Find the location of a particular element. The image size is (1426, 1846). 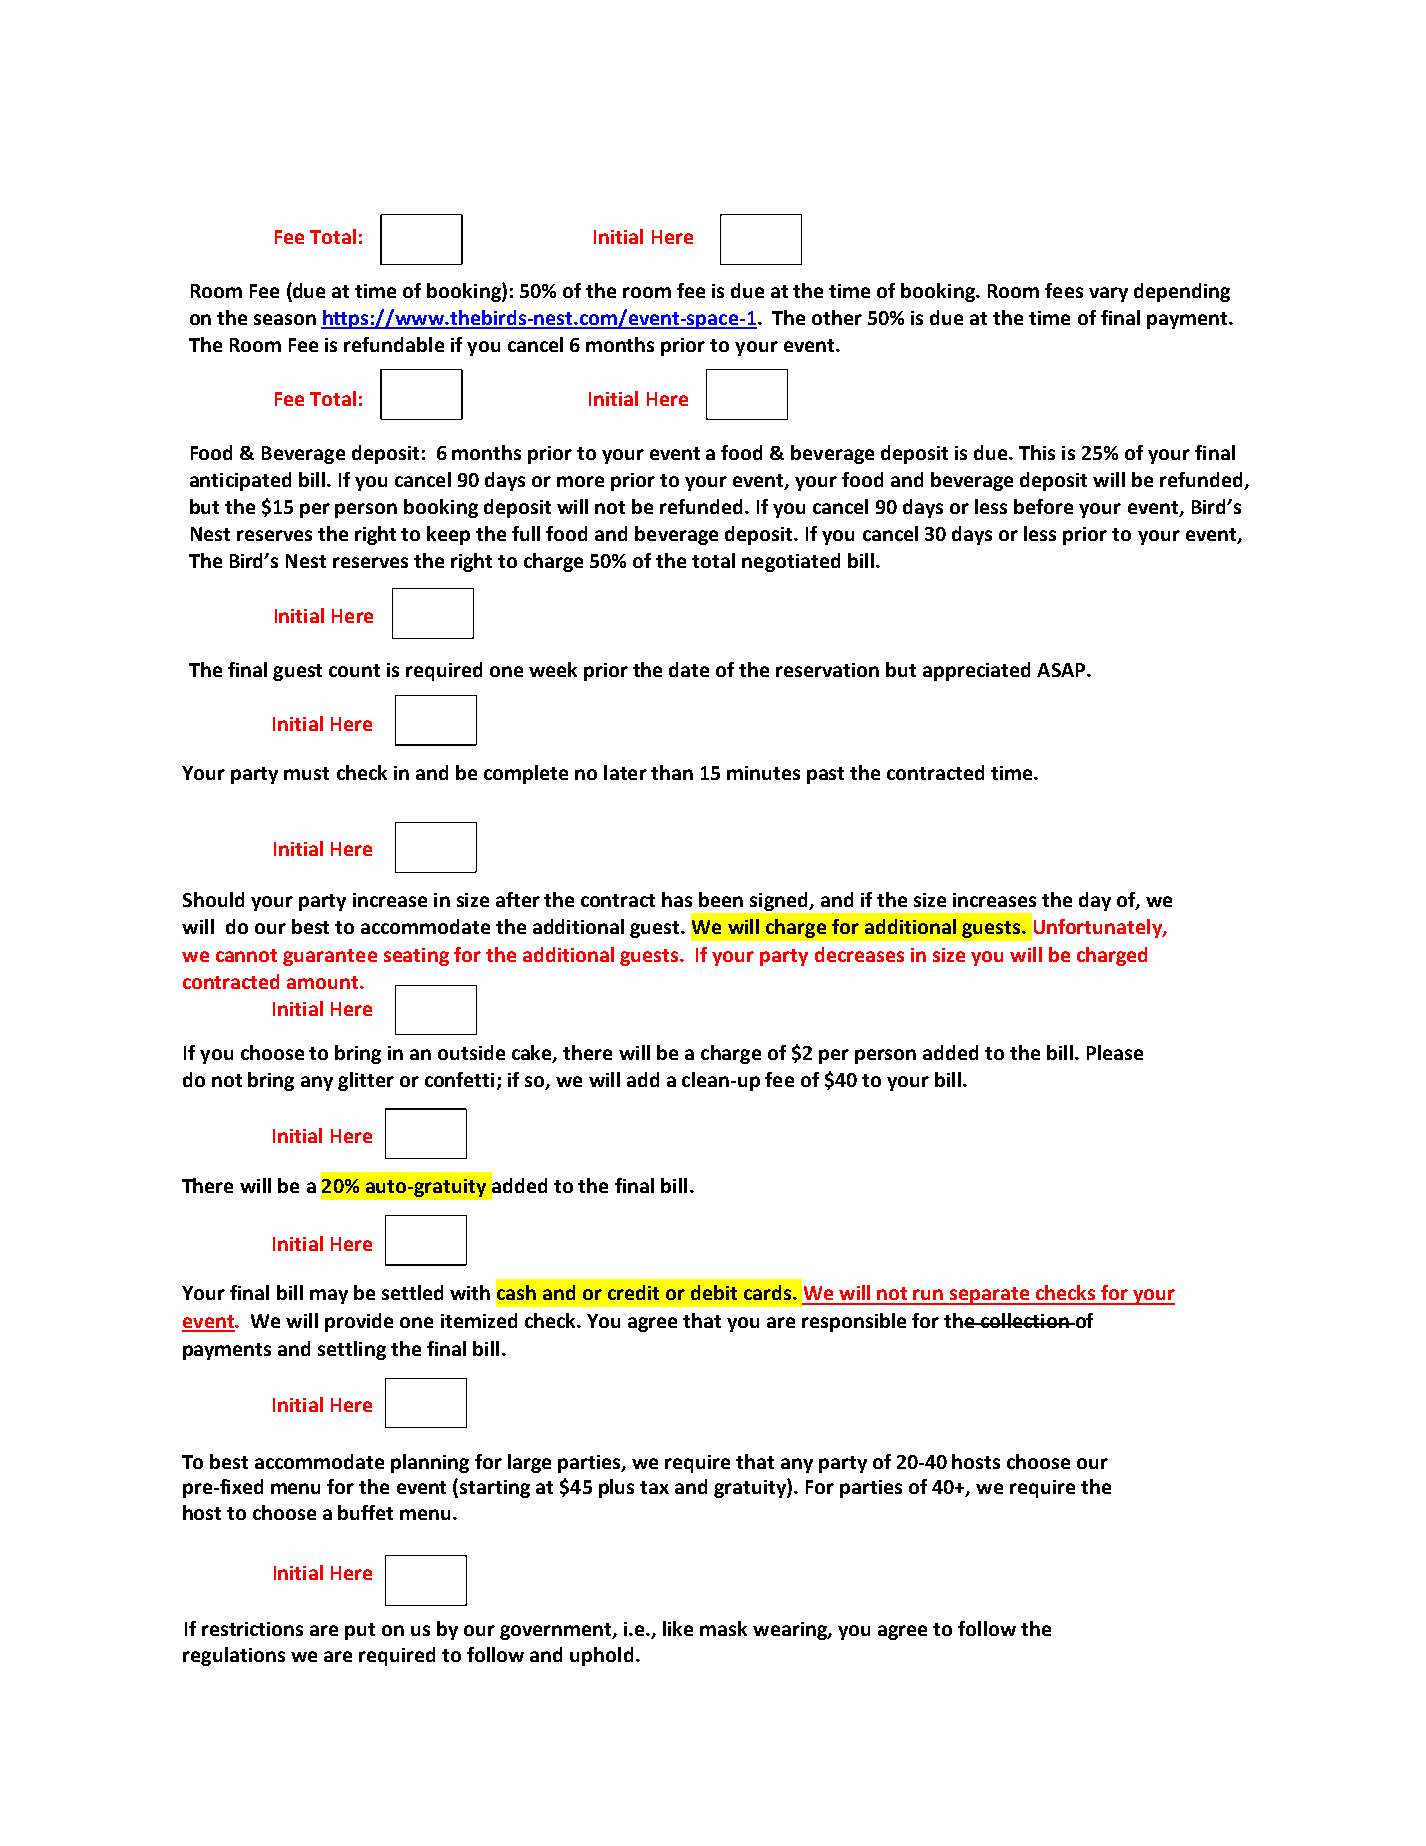

other is located at coordinates (837, 317).
